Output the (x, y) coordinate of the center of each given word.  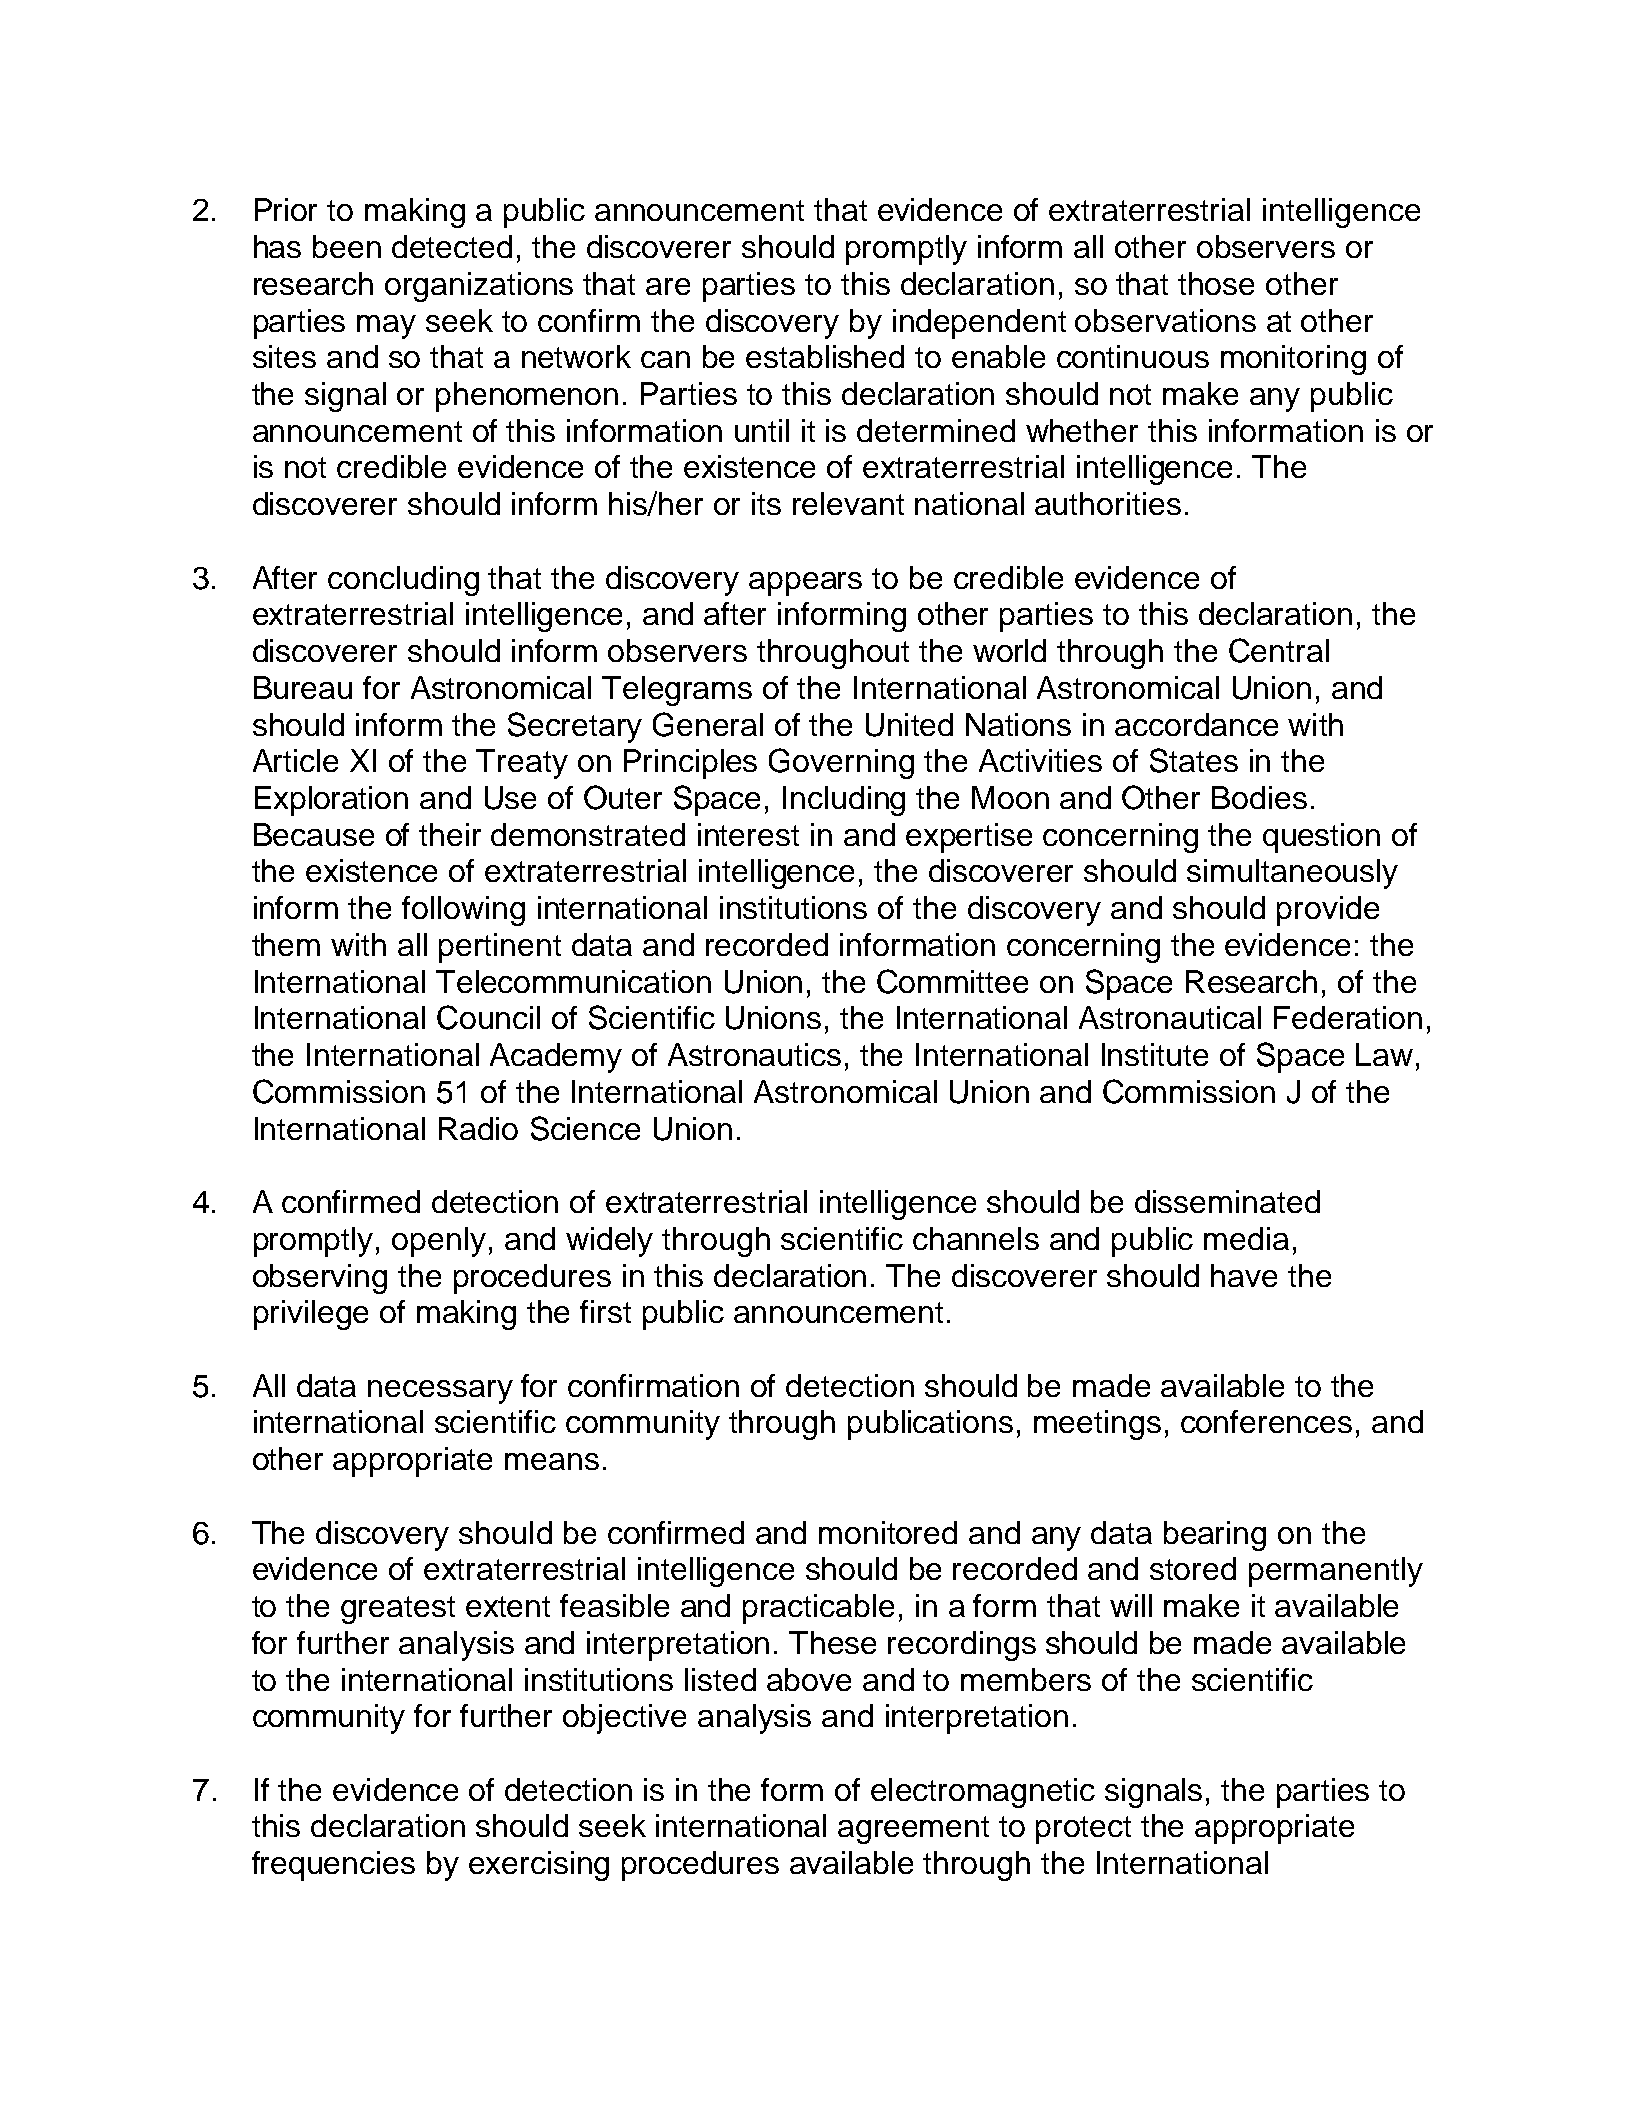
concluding (403, 581)
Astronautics (754, 1054)
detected (452, 246)
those (1216, 283)
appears (805, 584)
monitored (888, 1532)
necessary (440, 1392)
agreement (913, 1830)
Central (1279, 650)
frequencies (333, 1866)
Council (488, 1017)
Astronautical (1170, 1017)
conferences (1266, 1421)
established (825, 356)
